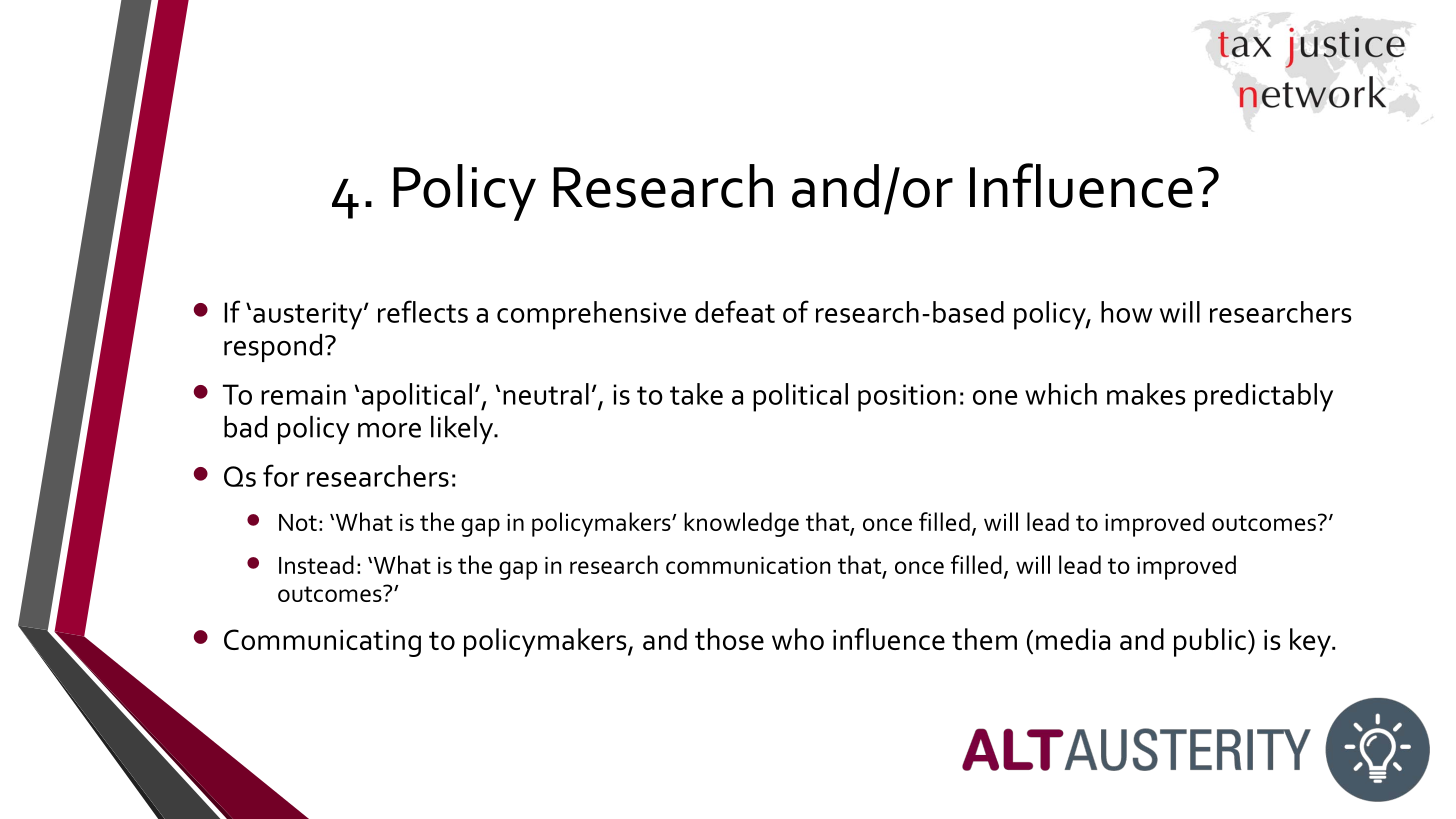 The width and height of the image is (1456, 819). I want to click on austerity, so click(309, 316).
